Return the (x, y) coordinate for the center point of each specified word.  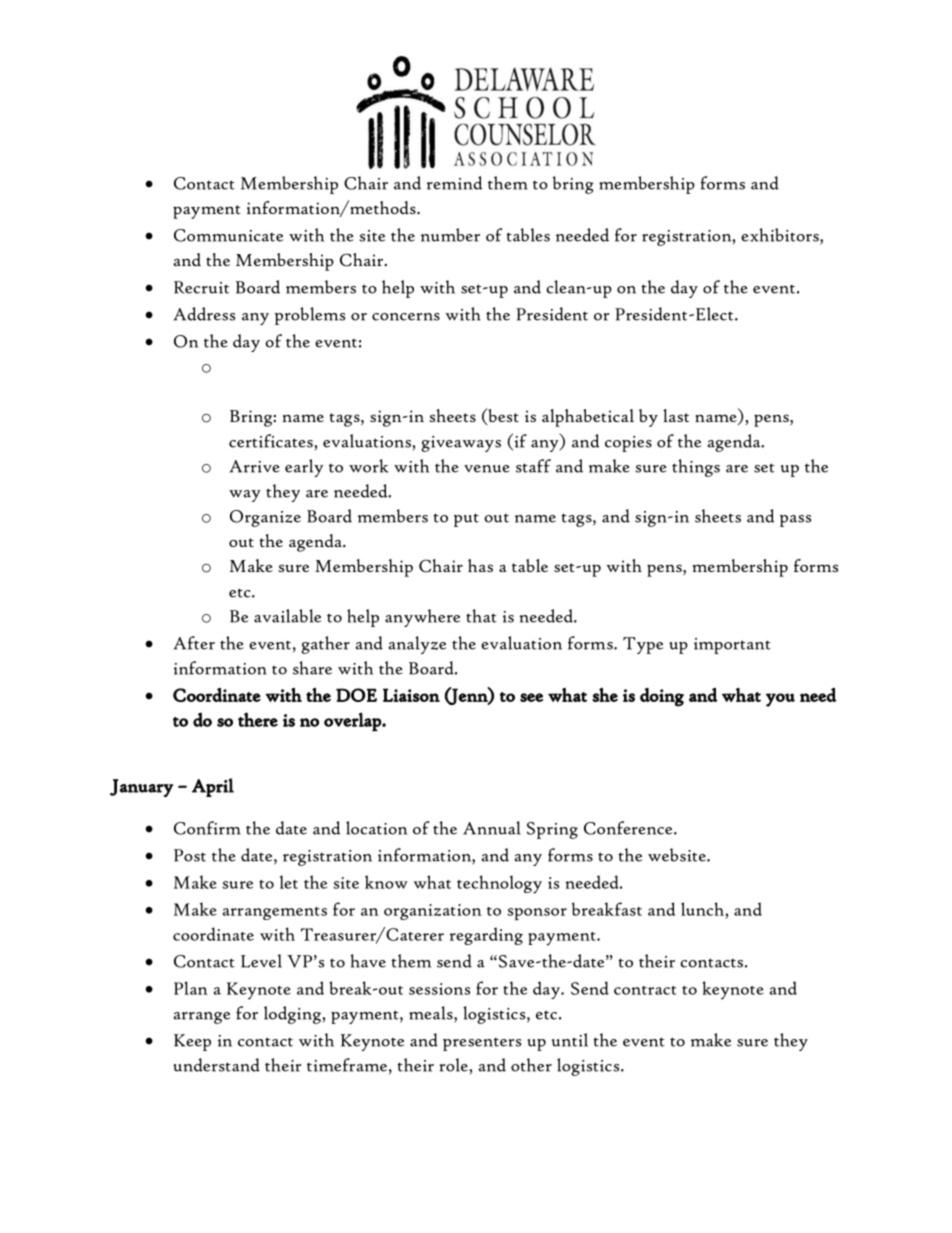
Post (190, 855)
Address (204, 314)
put (466, 520)
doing (662, 697)
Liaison (411, 695)
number (450, 235)
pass (795, 521)
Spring (552, 830)
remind (454, 183)
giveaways (461, 444)
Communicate (228, 235)
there (258, 719)
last (676, 415)
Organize (265, 518)
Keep (192, 1042)
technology (499, 884)
